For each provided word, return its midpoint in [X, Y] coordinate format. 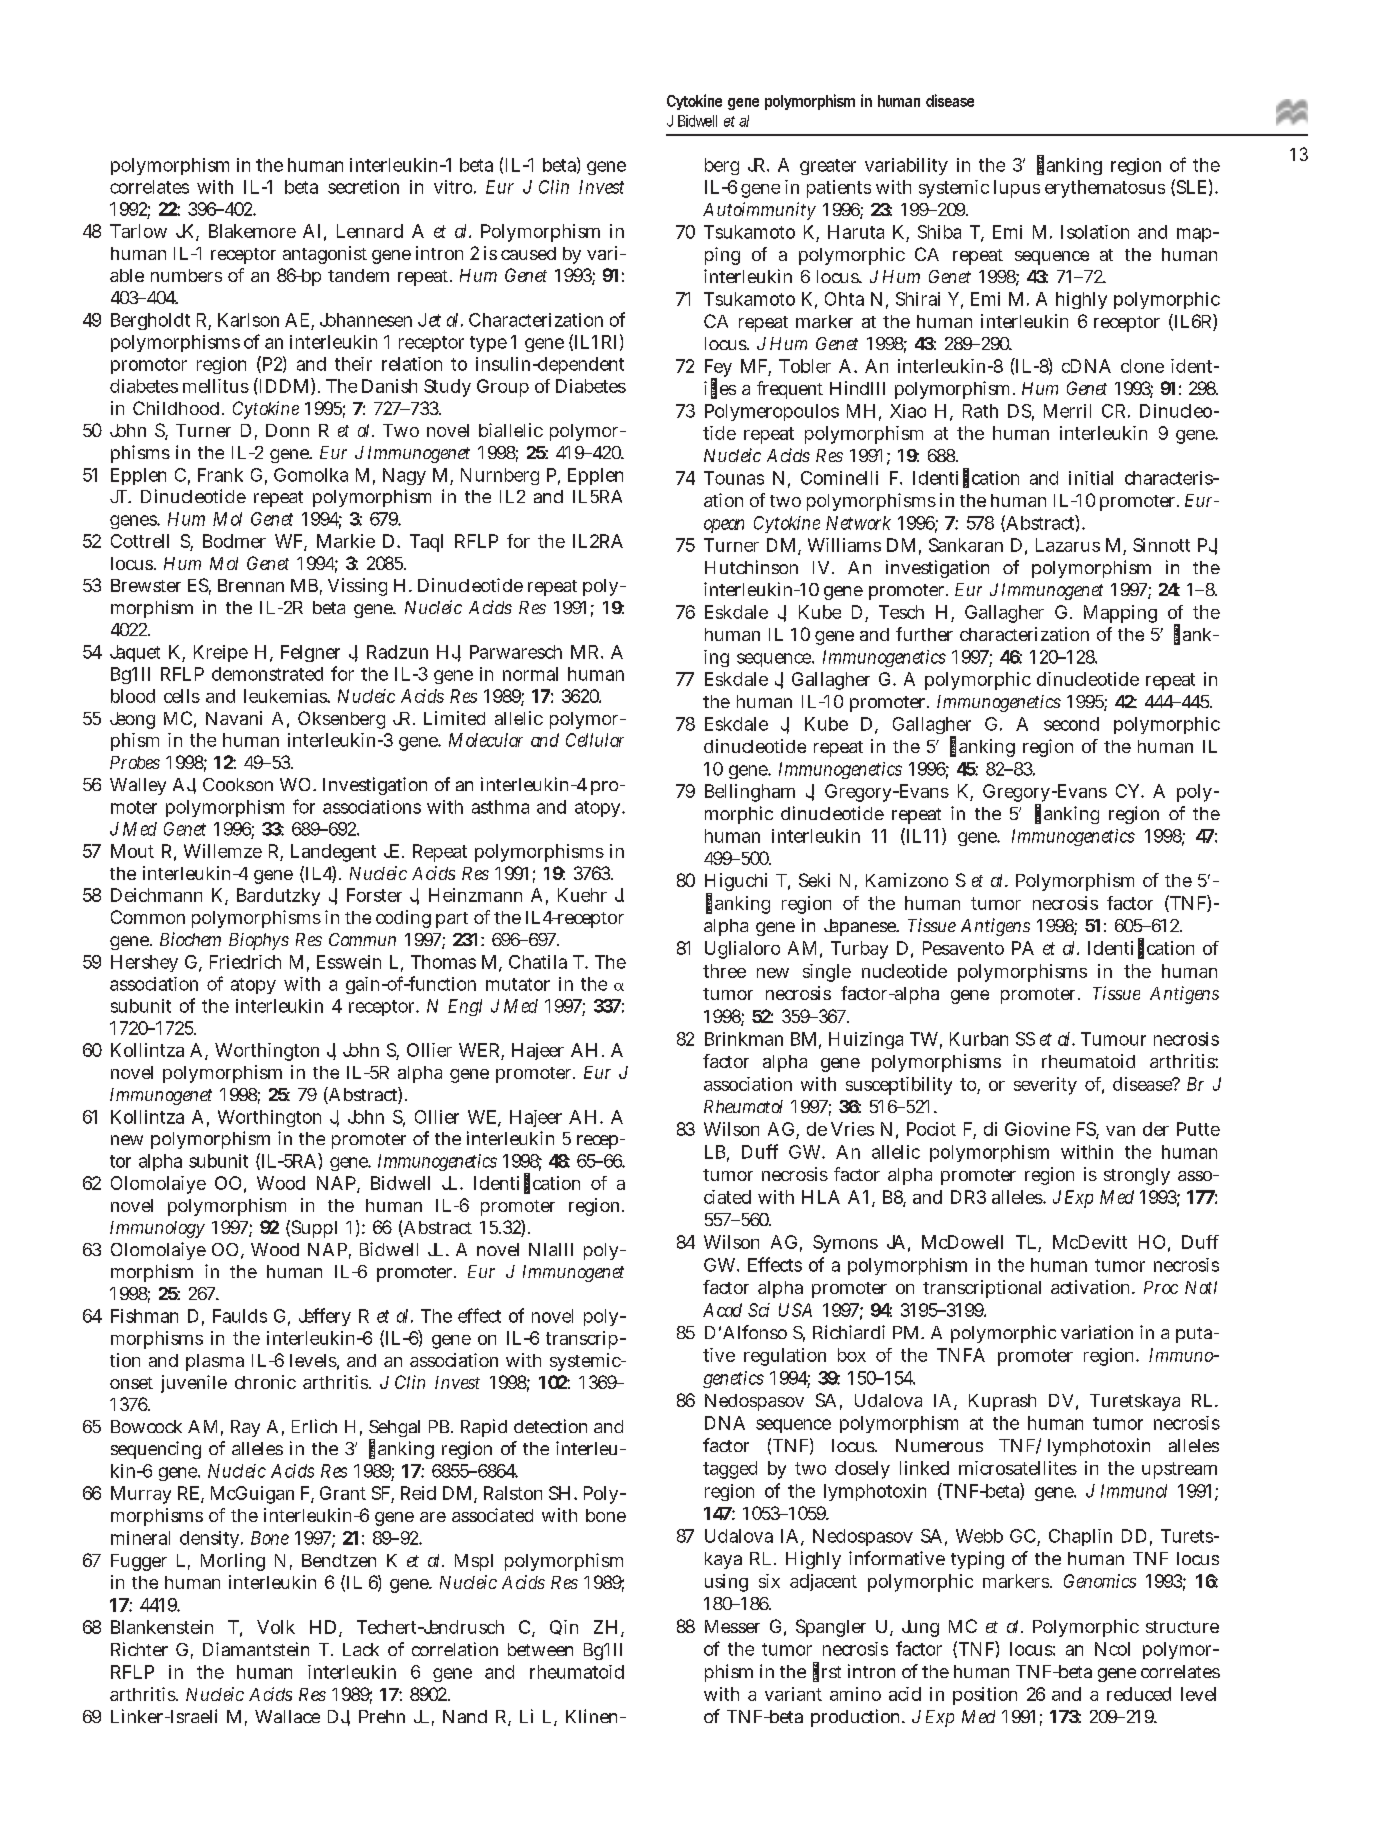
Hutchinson [751, 567]
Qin [564, 1627]
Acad [722, 1310]
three [724, 971]
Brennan [251, 585]
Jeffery [325, 1317]
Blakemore [252, 231]
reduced [1139, 1694]
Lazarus [1068, 545]
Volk [276, 1627]
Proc [1161, 1287]
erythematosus [1105, 189]
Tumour [1113, 1039]
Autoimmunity [759, 211]
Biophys [259, 941]
